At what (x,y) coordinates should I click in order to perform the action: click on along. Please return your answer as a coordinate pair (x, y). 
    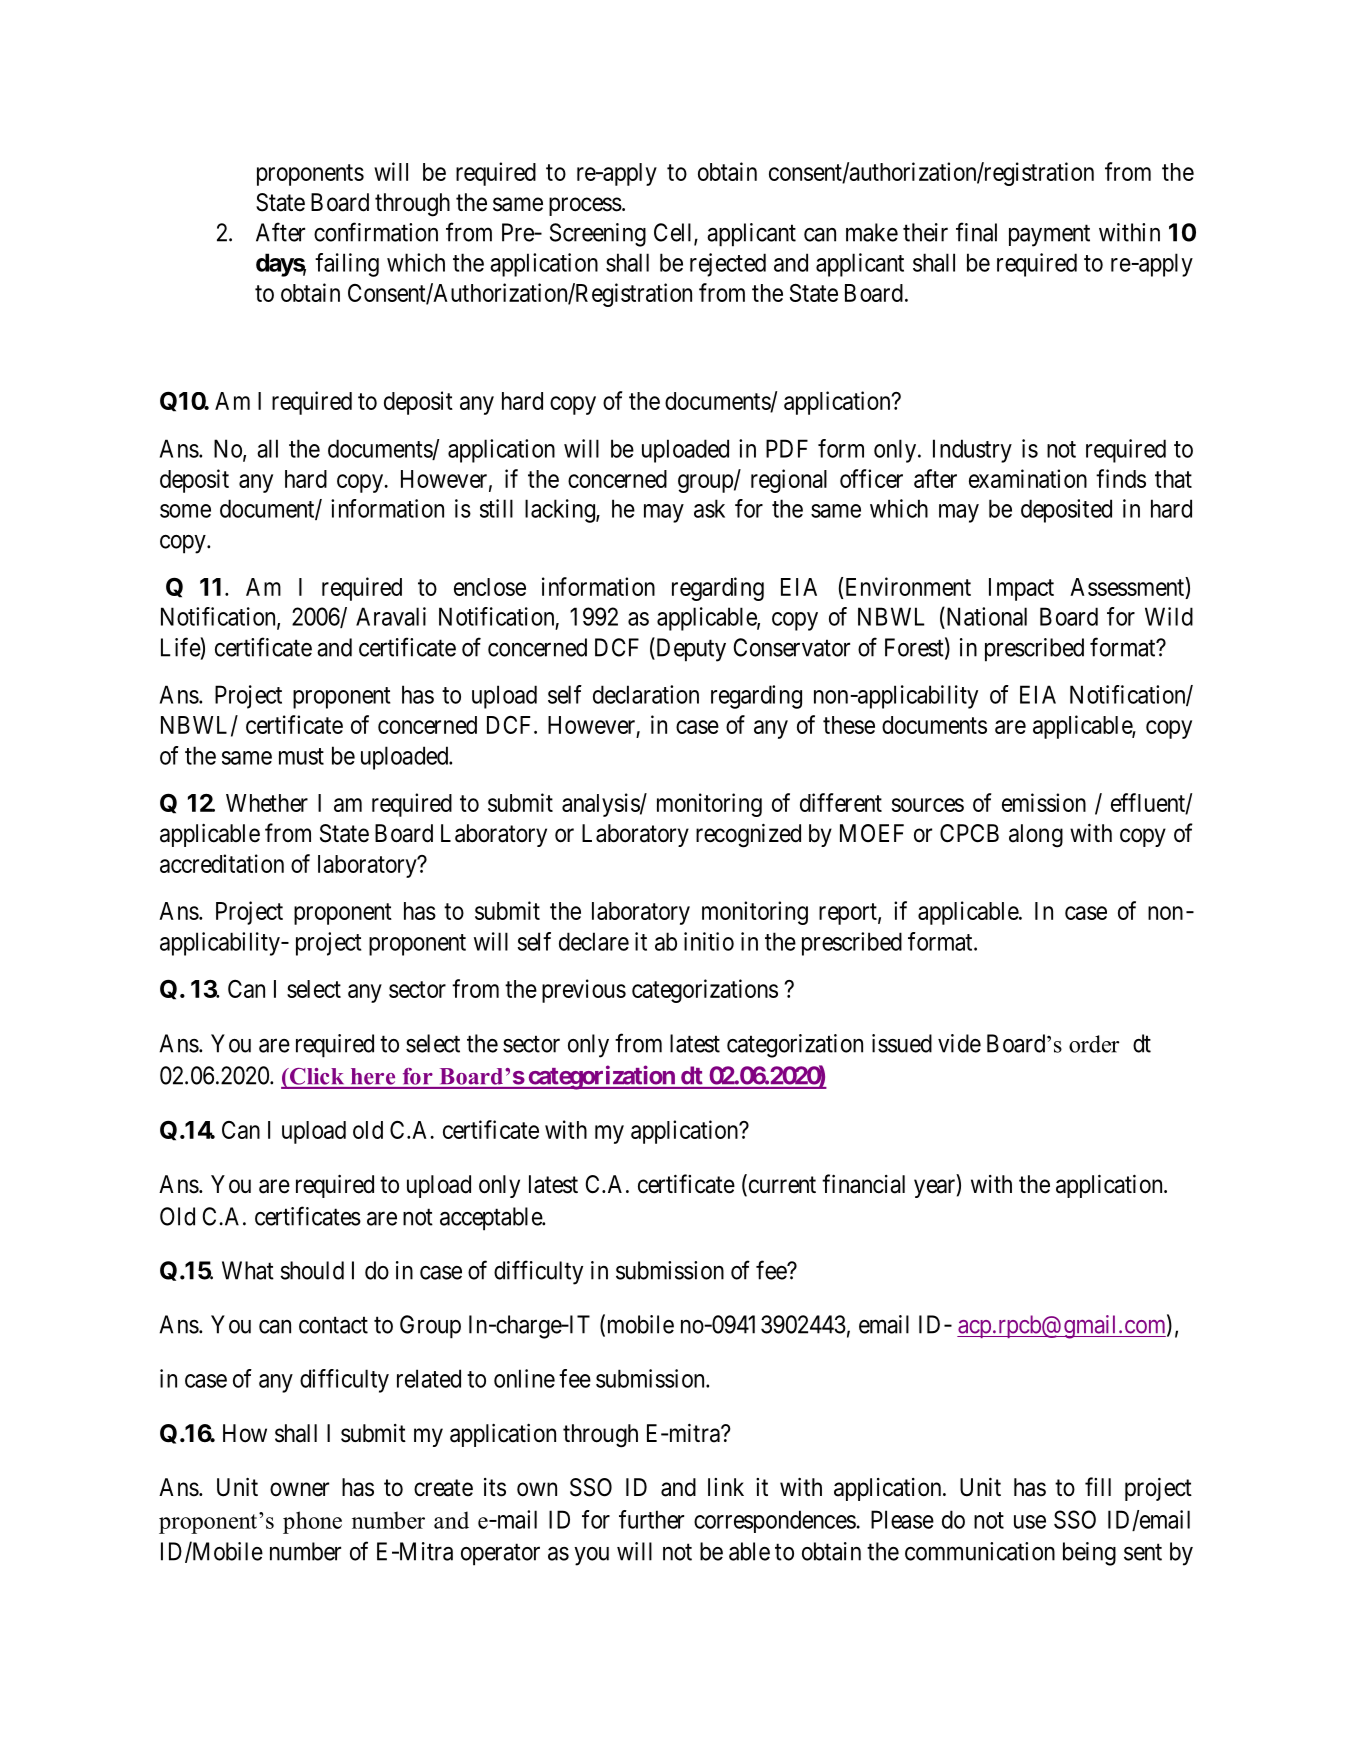
    Looking at the image, I should click on (1036, 836).
